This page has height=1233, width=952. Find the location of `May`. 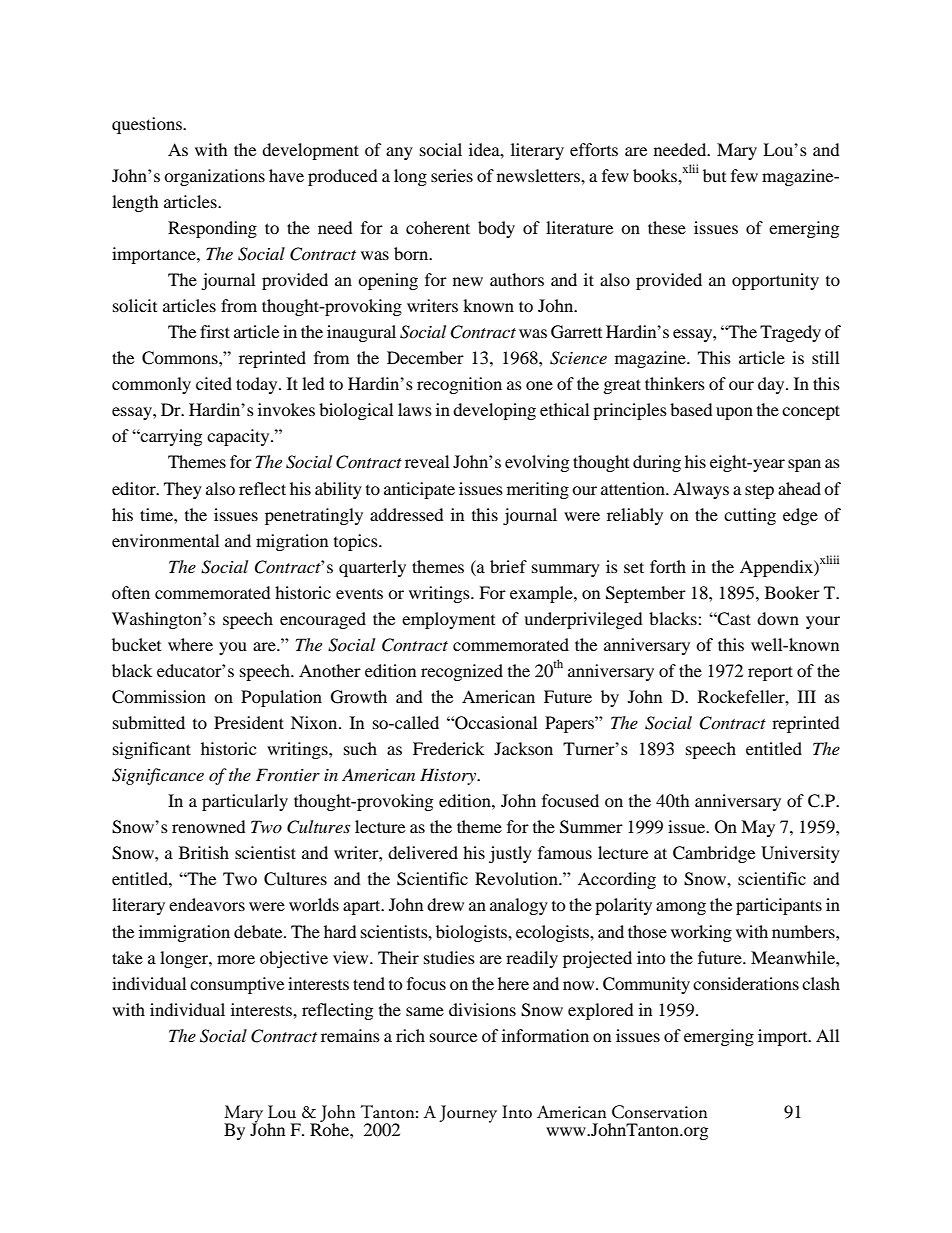

May is located at coordinates (758, 828).
